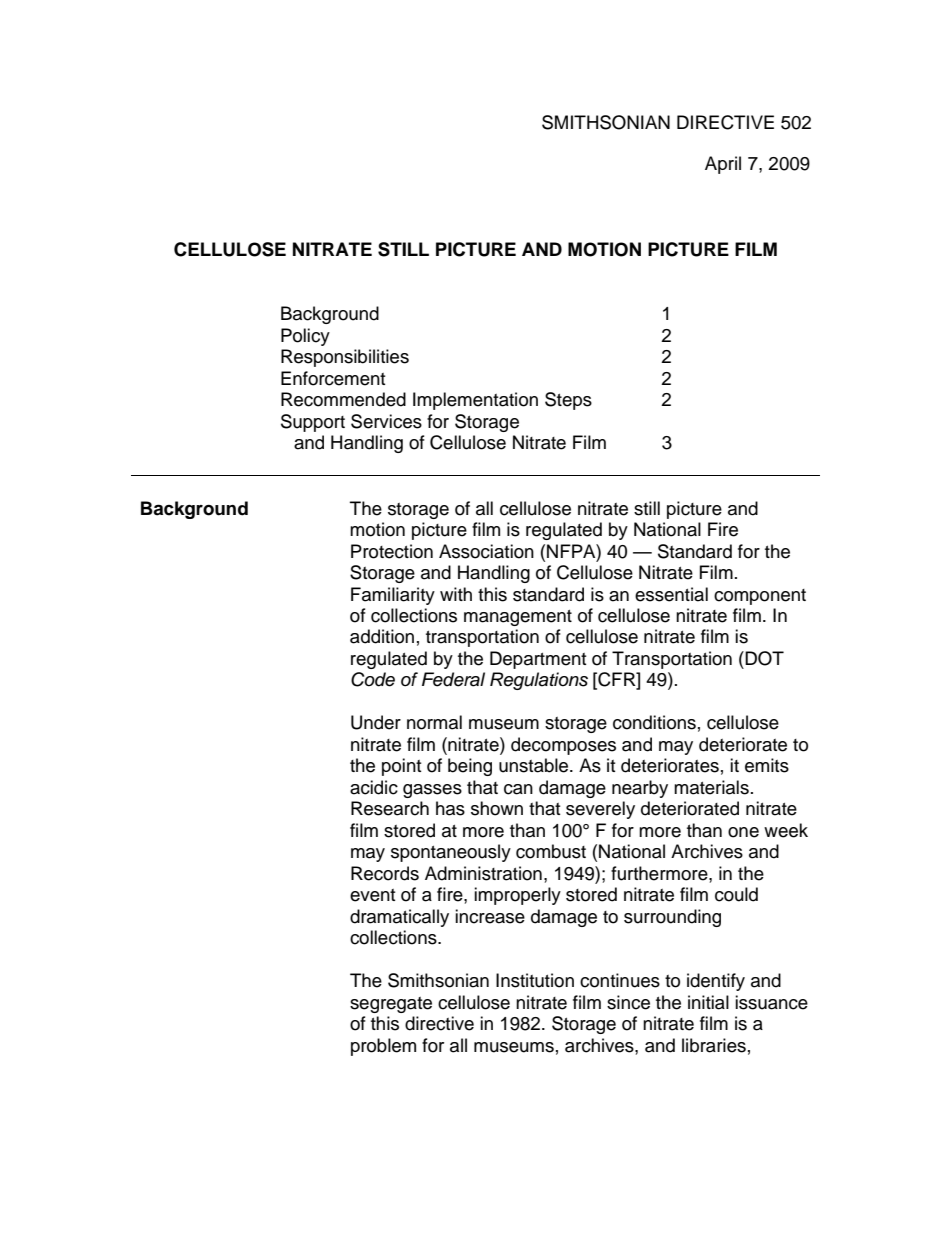 The width and height of the page is (952, 1233). I want to click on segregate, so click(391, 1005).
